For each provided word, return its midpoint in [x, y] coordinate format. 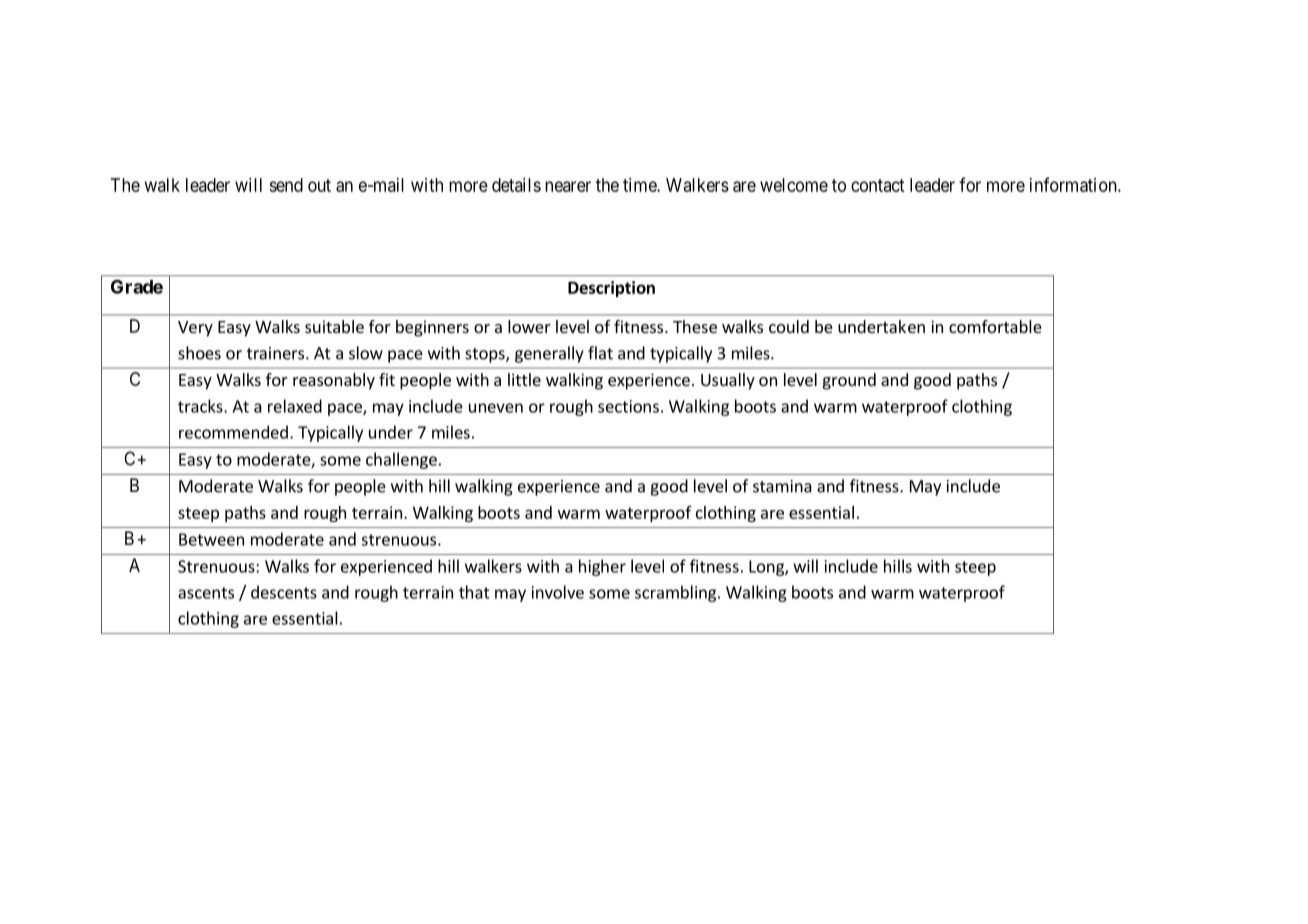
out [319, 185]
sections [628, 406]
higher [602, 567]
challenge [401, 460]
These [695, 326]
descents [284, 592]
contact [878, 185]
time [640, 185]
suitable [334, 326]
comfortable [995, 326]
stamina [782, 486]
